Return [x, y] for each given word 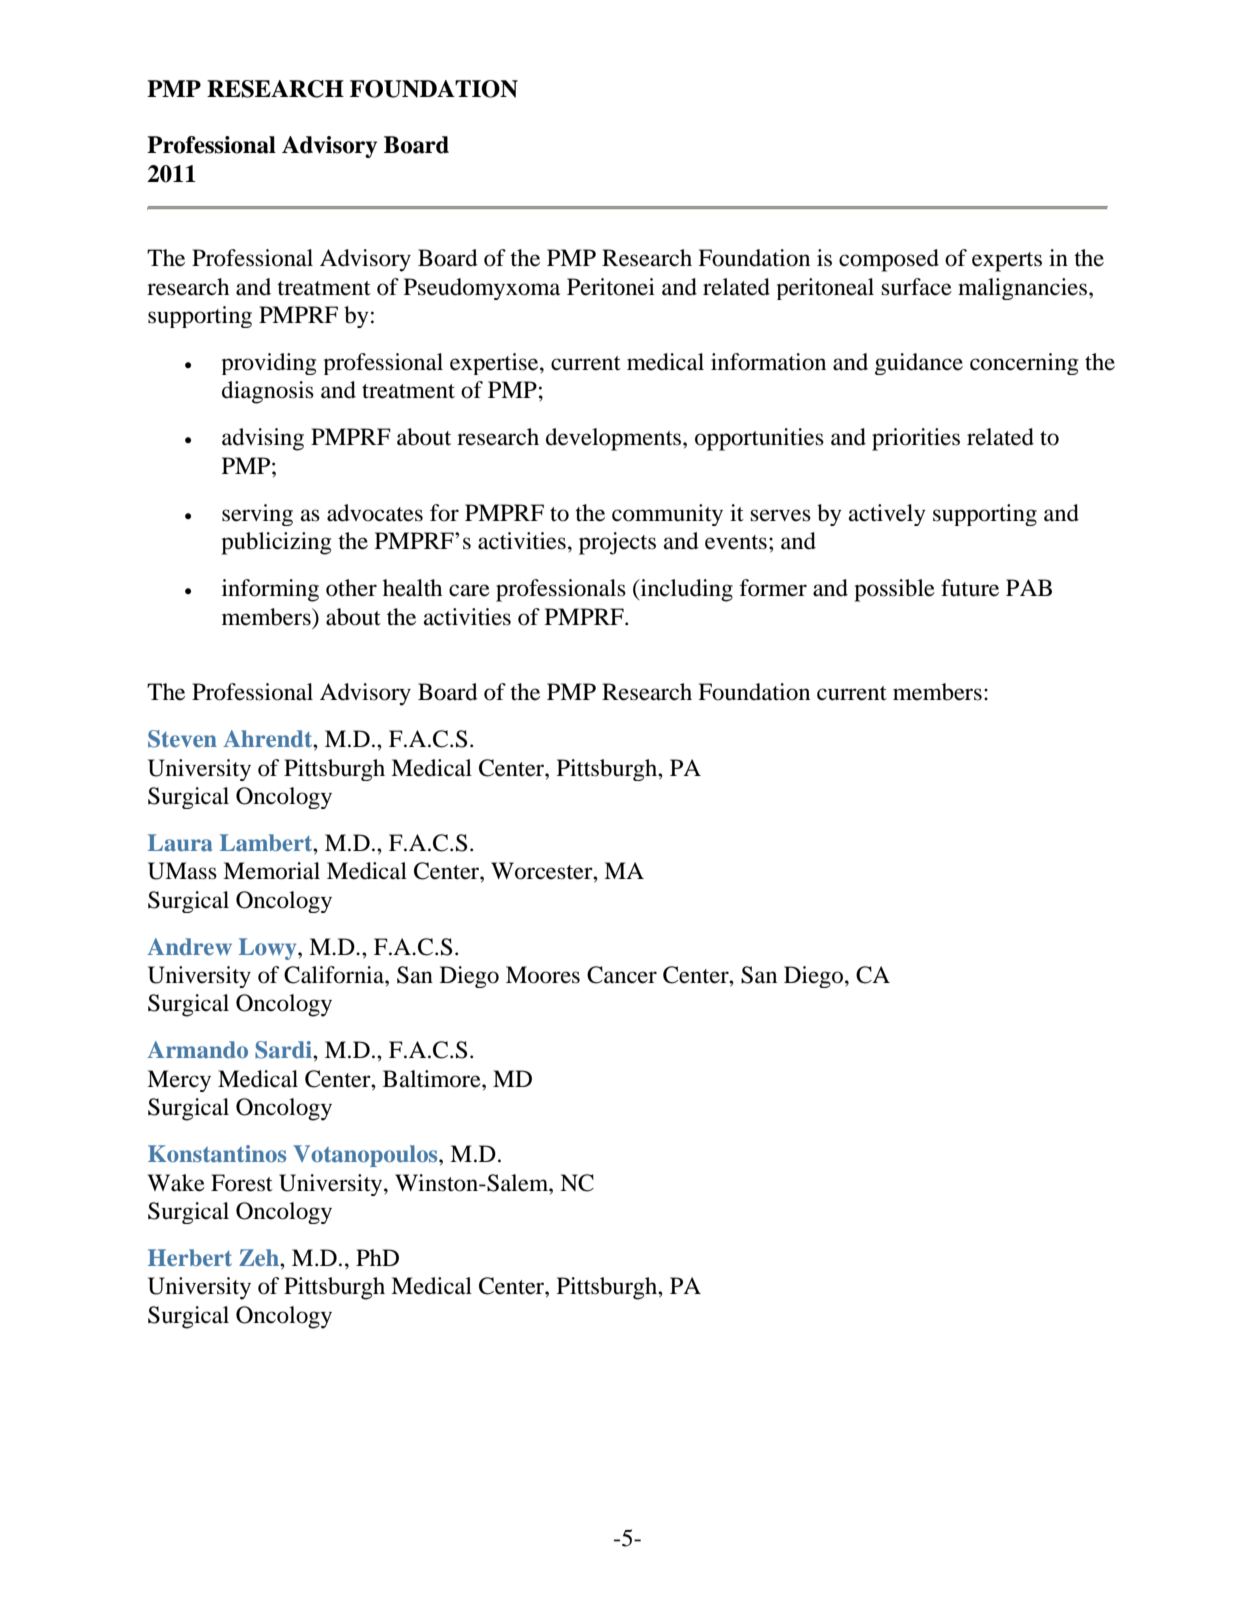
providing [269, 364]
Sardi [284, 1050]
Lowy [269, 949]
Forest [242, 1183]
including [685, 590]
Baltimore [433, 1079]
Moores [543, 975]
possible [894, 590]
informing [270, 590]
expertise [495, 364]
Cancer [622, 975]
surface [916, 287]
